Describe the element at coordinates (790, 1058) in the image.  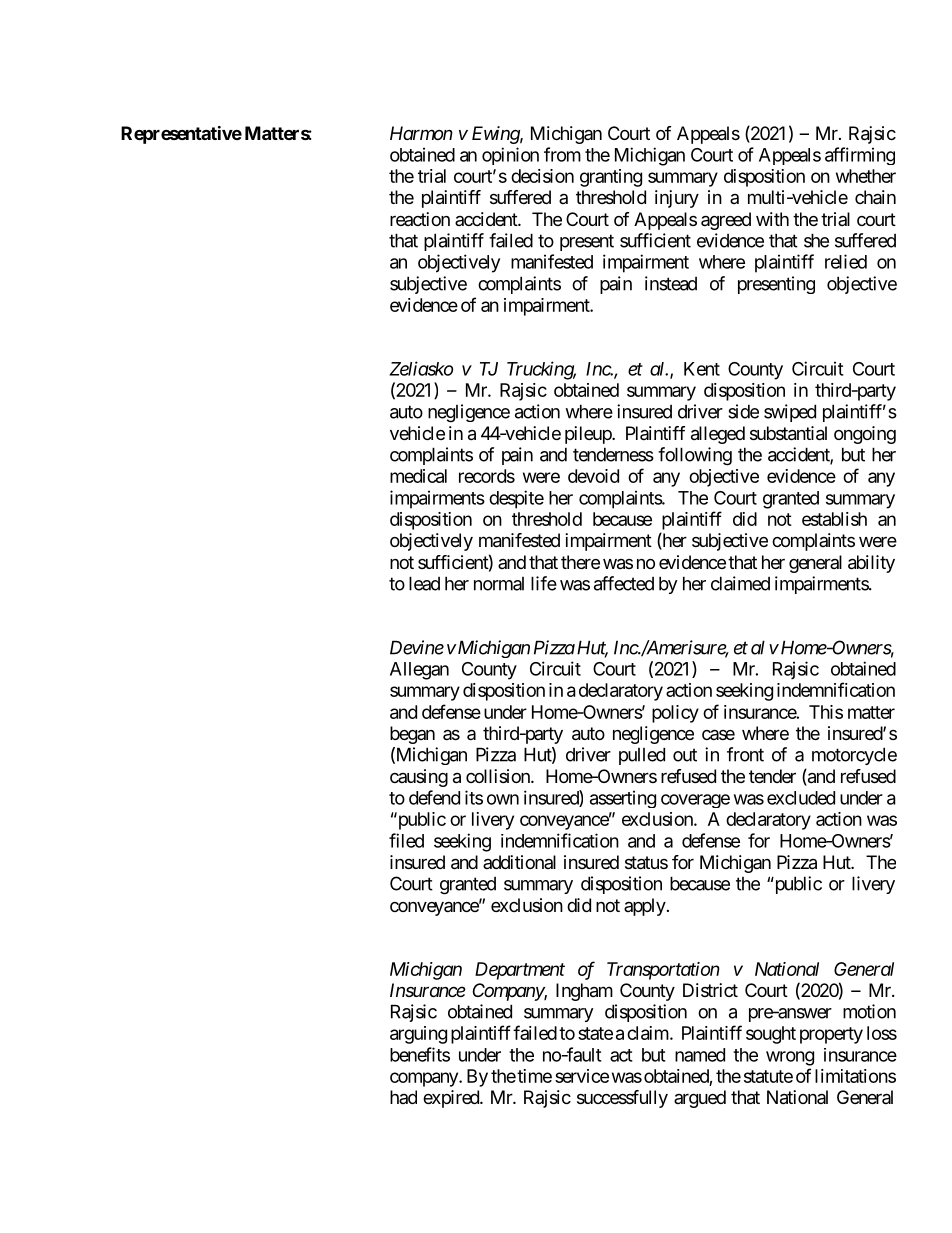
I see `wrong` at that location.
